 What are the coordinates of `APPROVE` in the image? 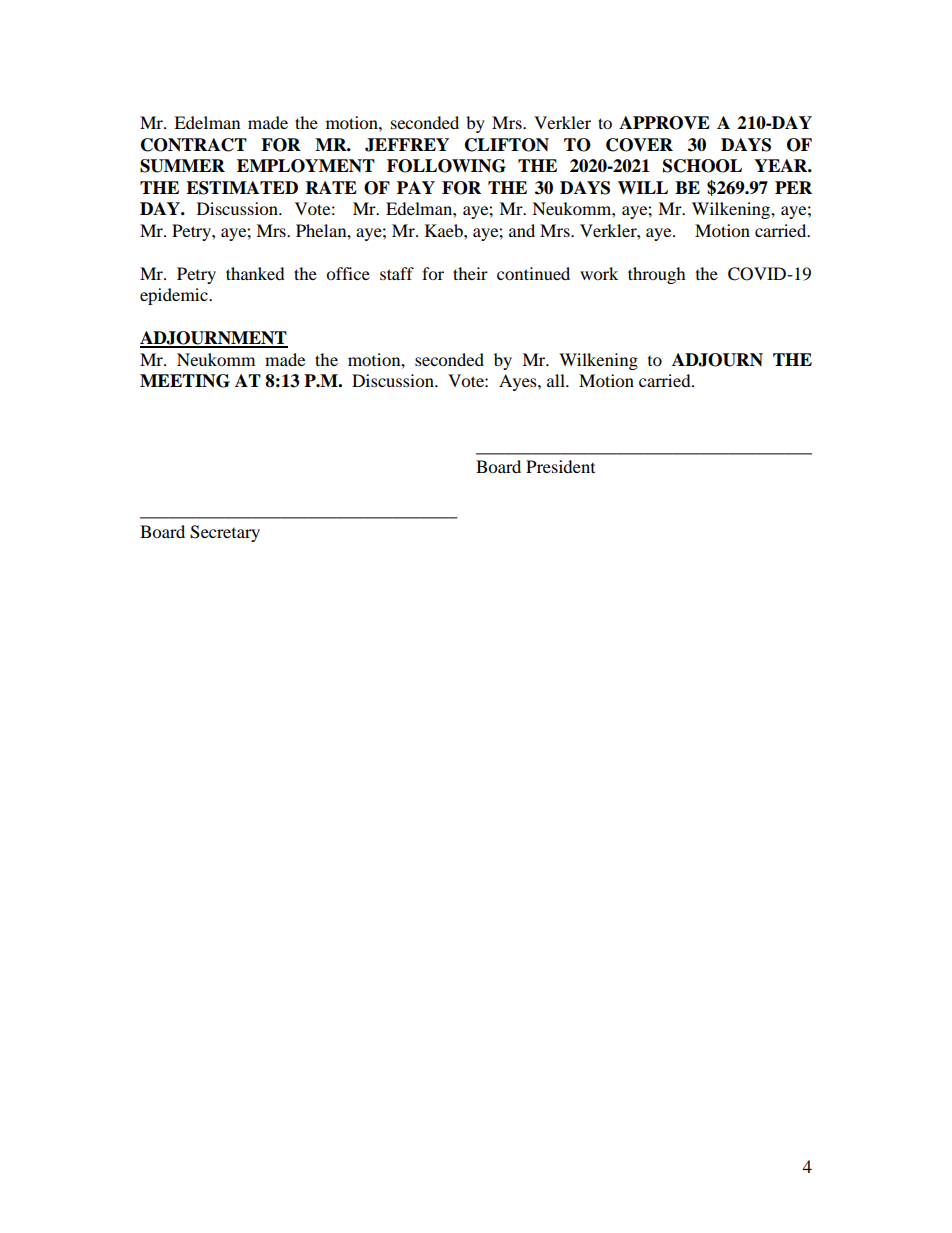 It's located at (664, 123).
